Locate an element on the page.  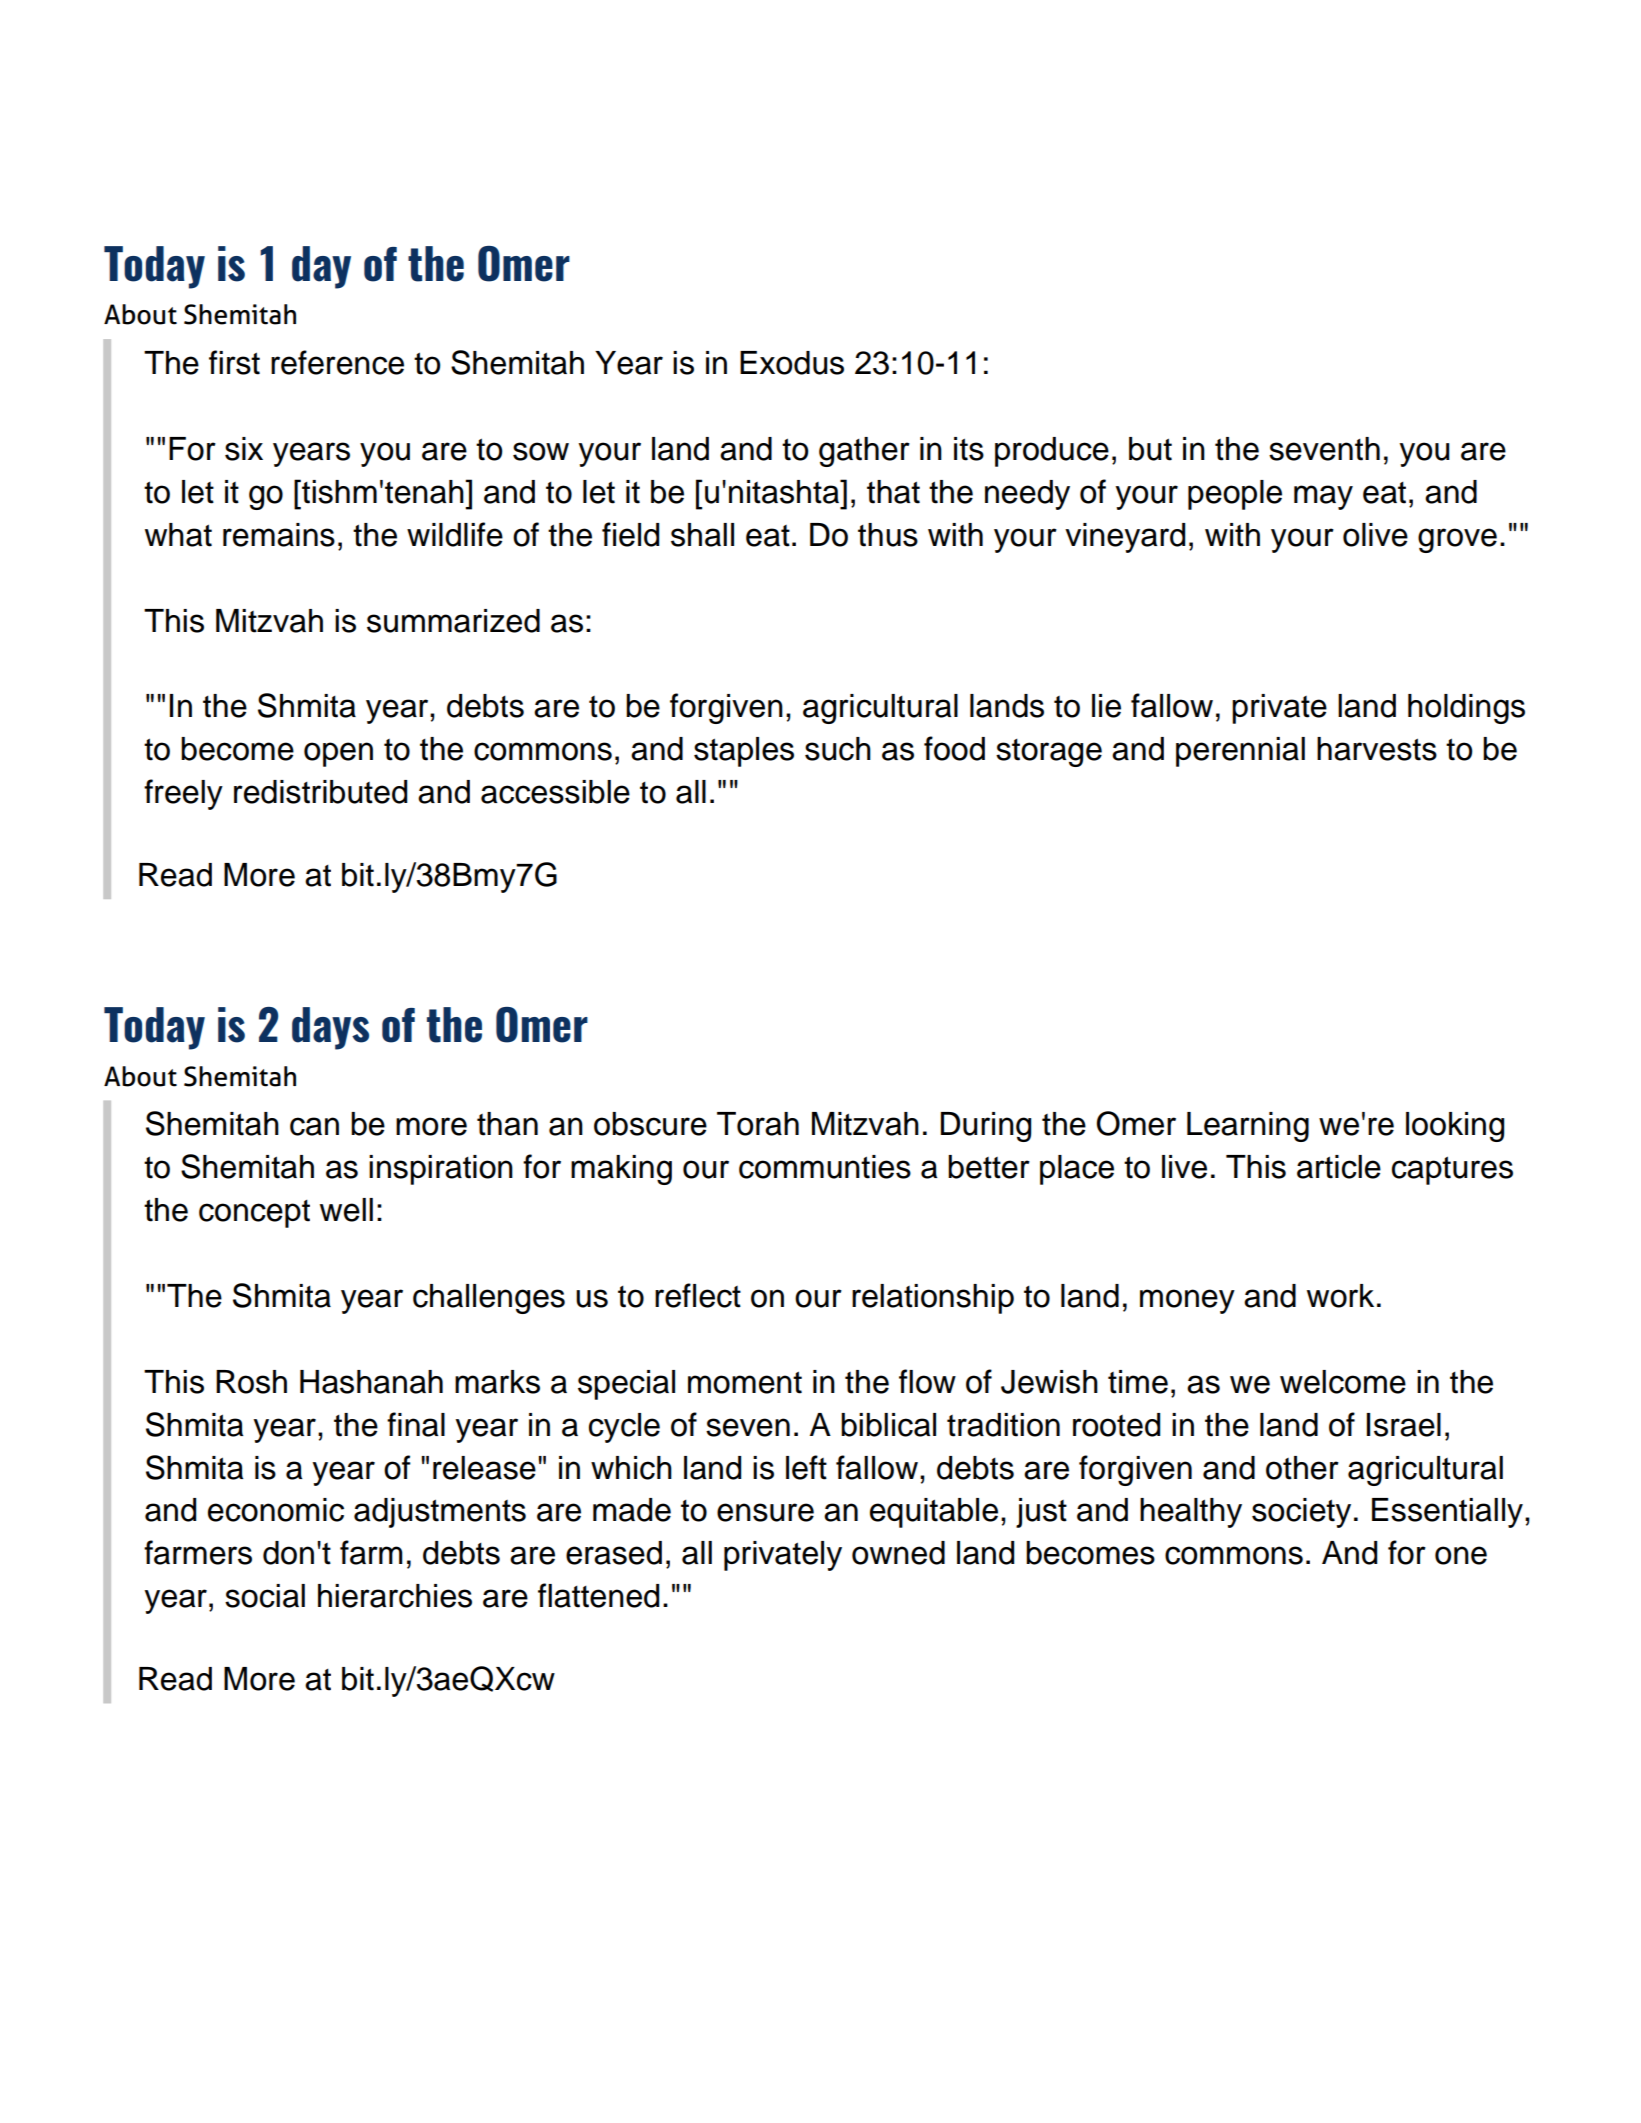
days is located at coordinates (330, 1028).
